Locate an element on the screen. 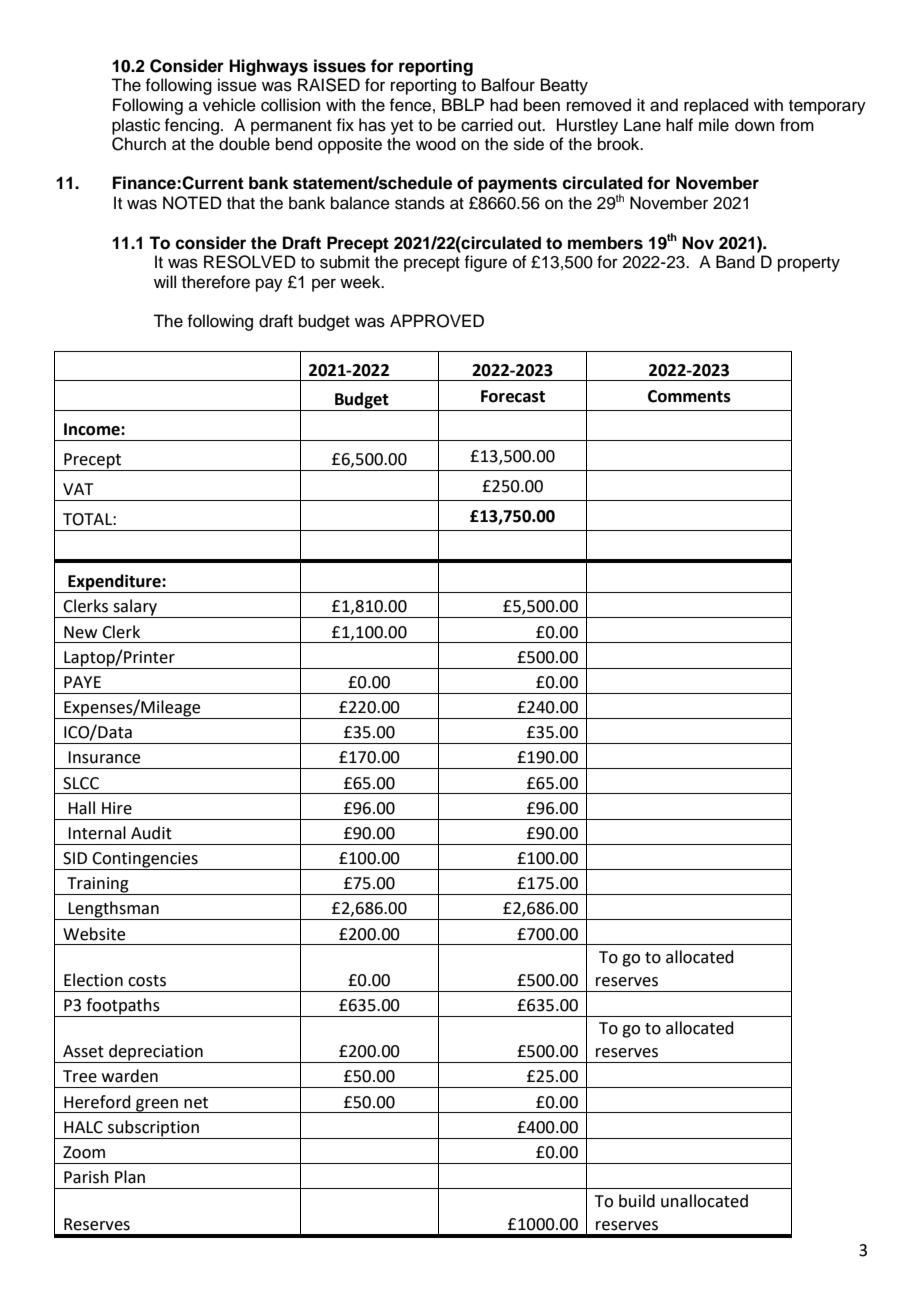  Plan is located at coordinates (130, 1177).
